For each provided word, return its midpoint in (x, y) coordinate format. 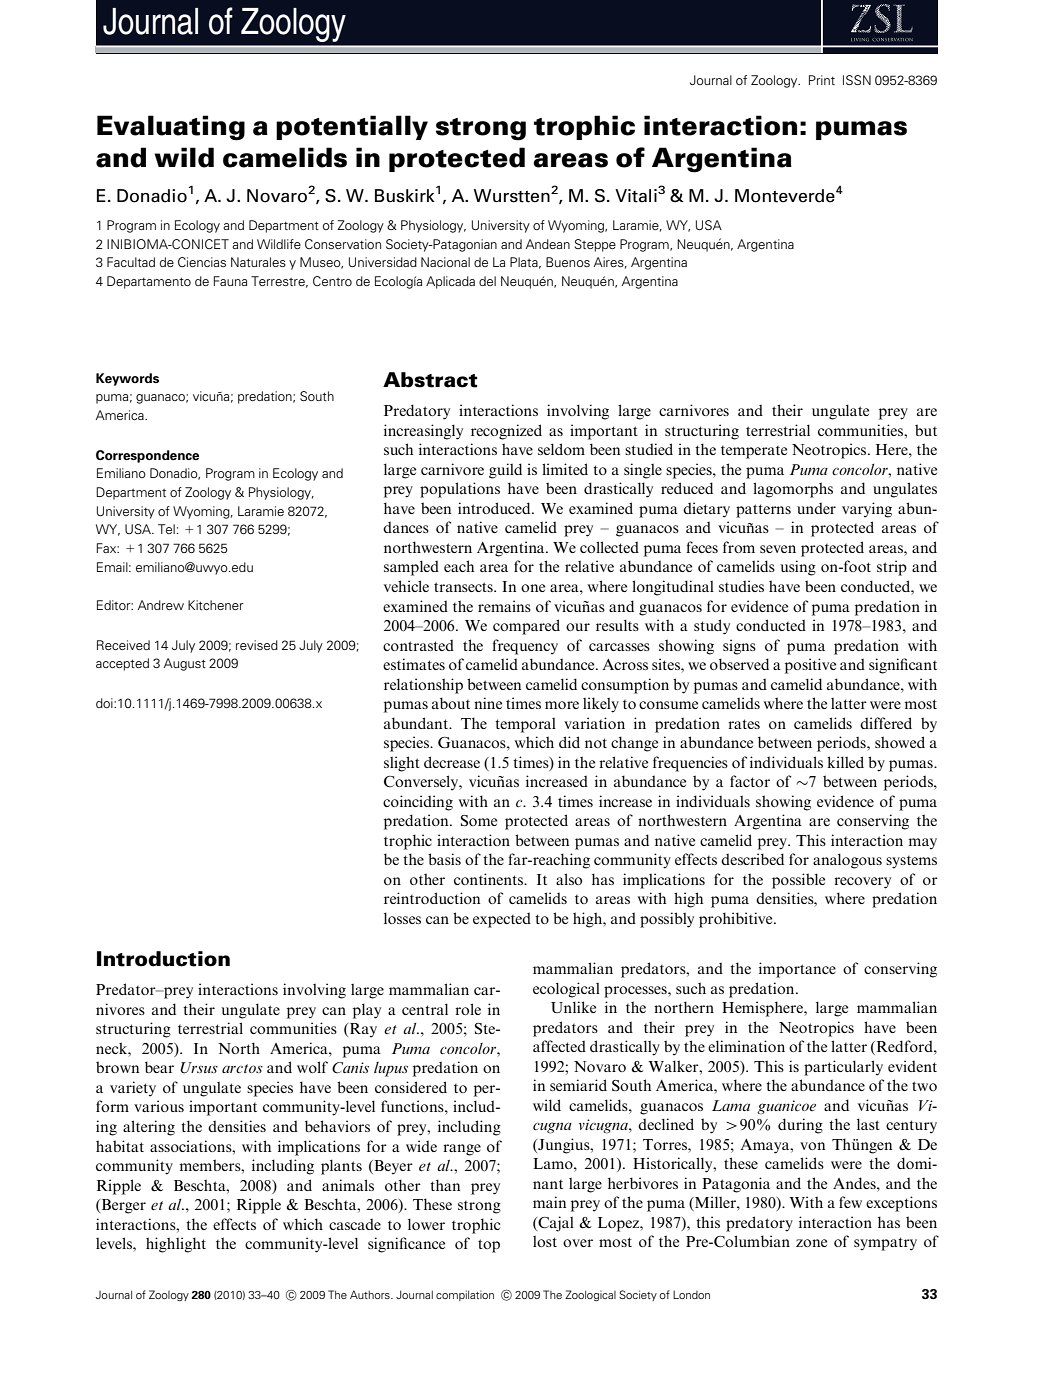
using (798, 568)
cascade (355, 1224)
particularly (843, 1068)
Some (479, 821)
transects (464, 587)
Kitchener (216, 605)
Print (822, 80)
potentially (352, 127)
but (926, 430)
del (487, 281)
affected (559, 1046)
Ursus (199, 1068)
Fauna (230, 281)
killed (845, 762)
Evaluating (171, 128)
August (185, 664)
